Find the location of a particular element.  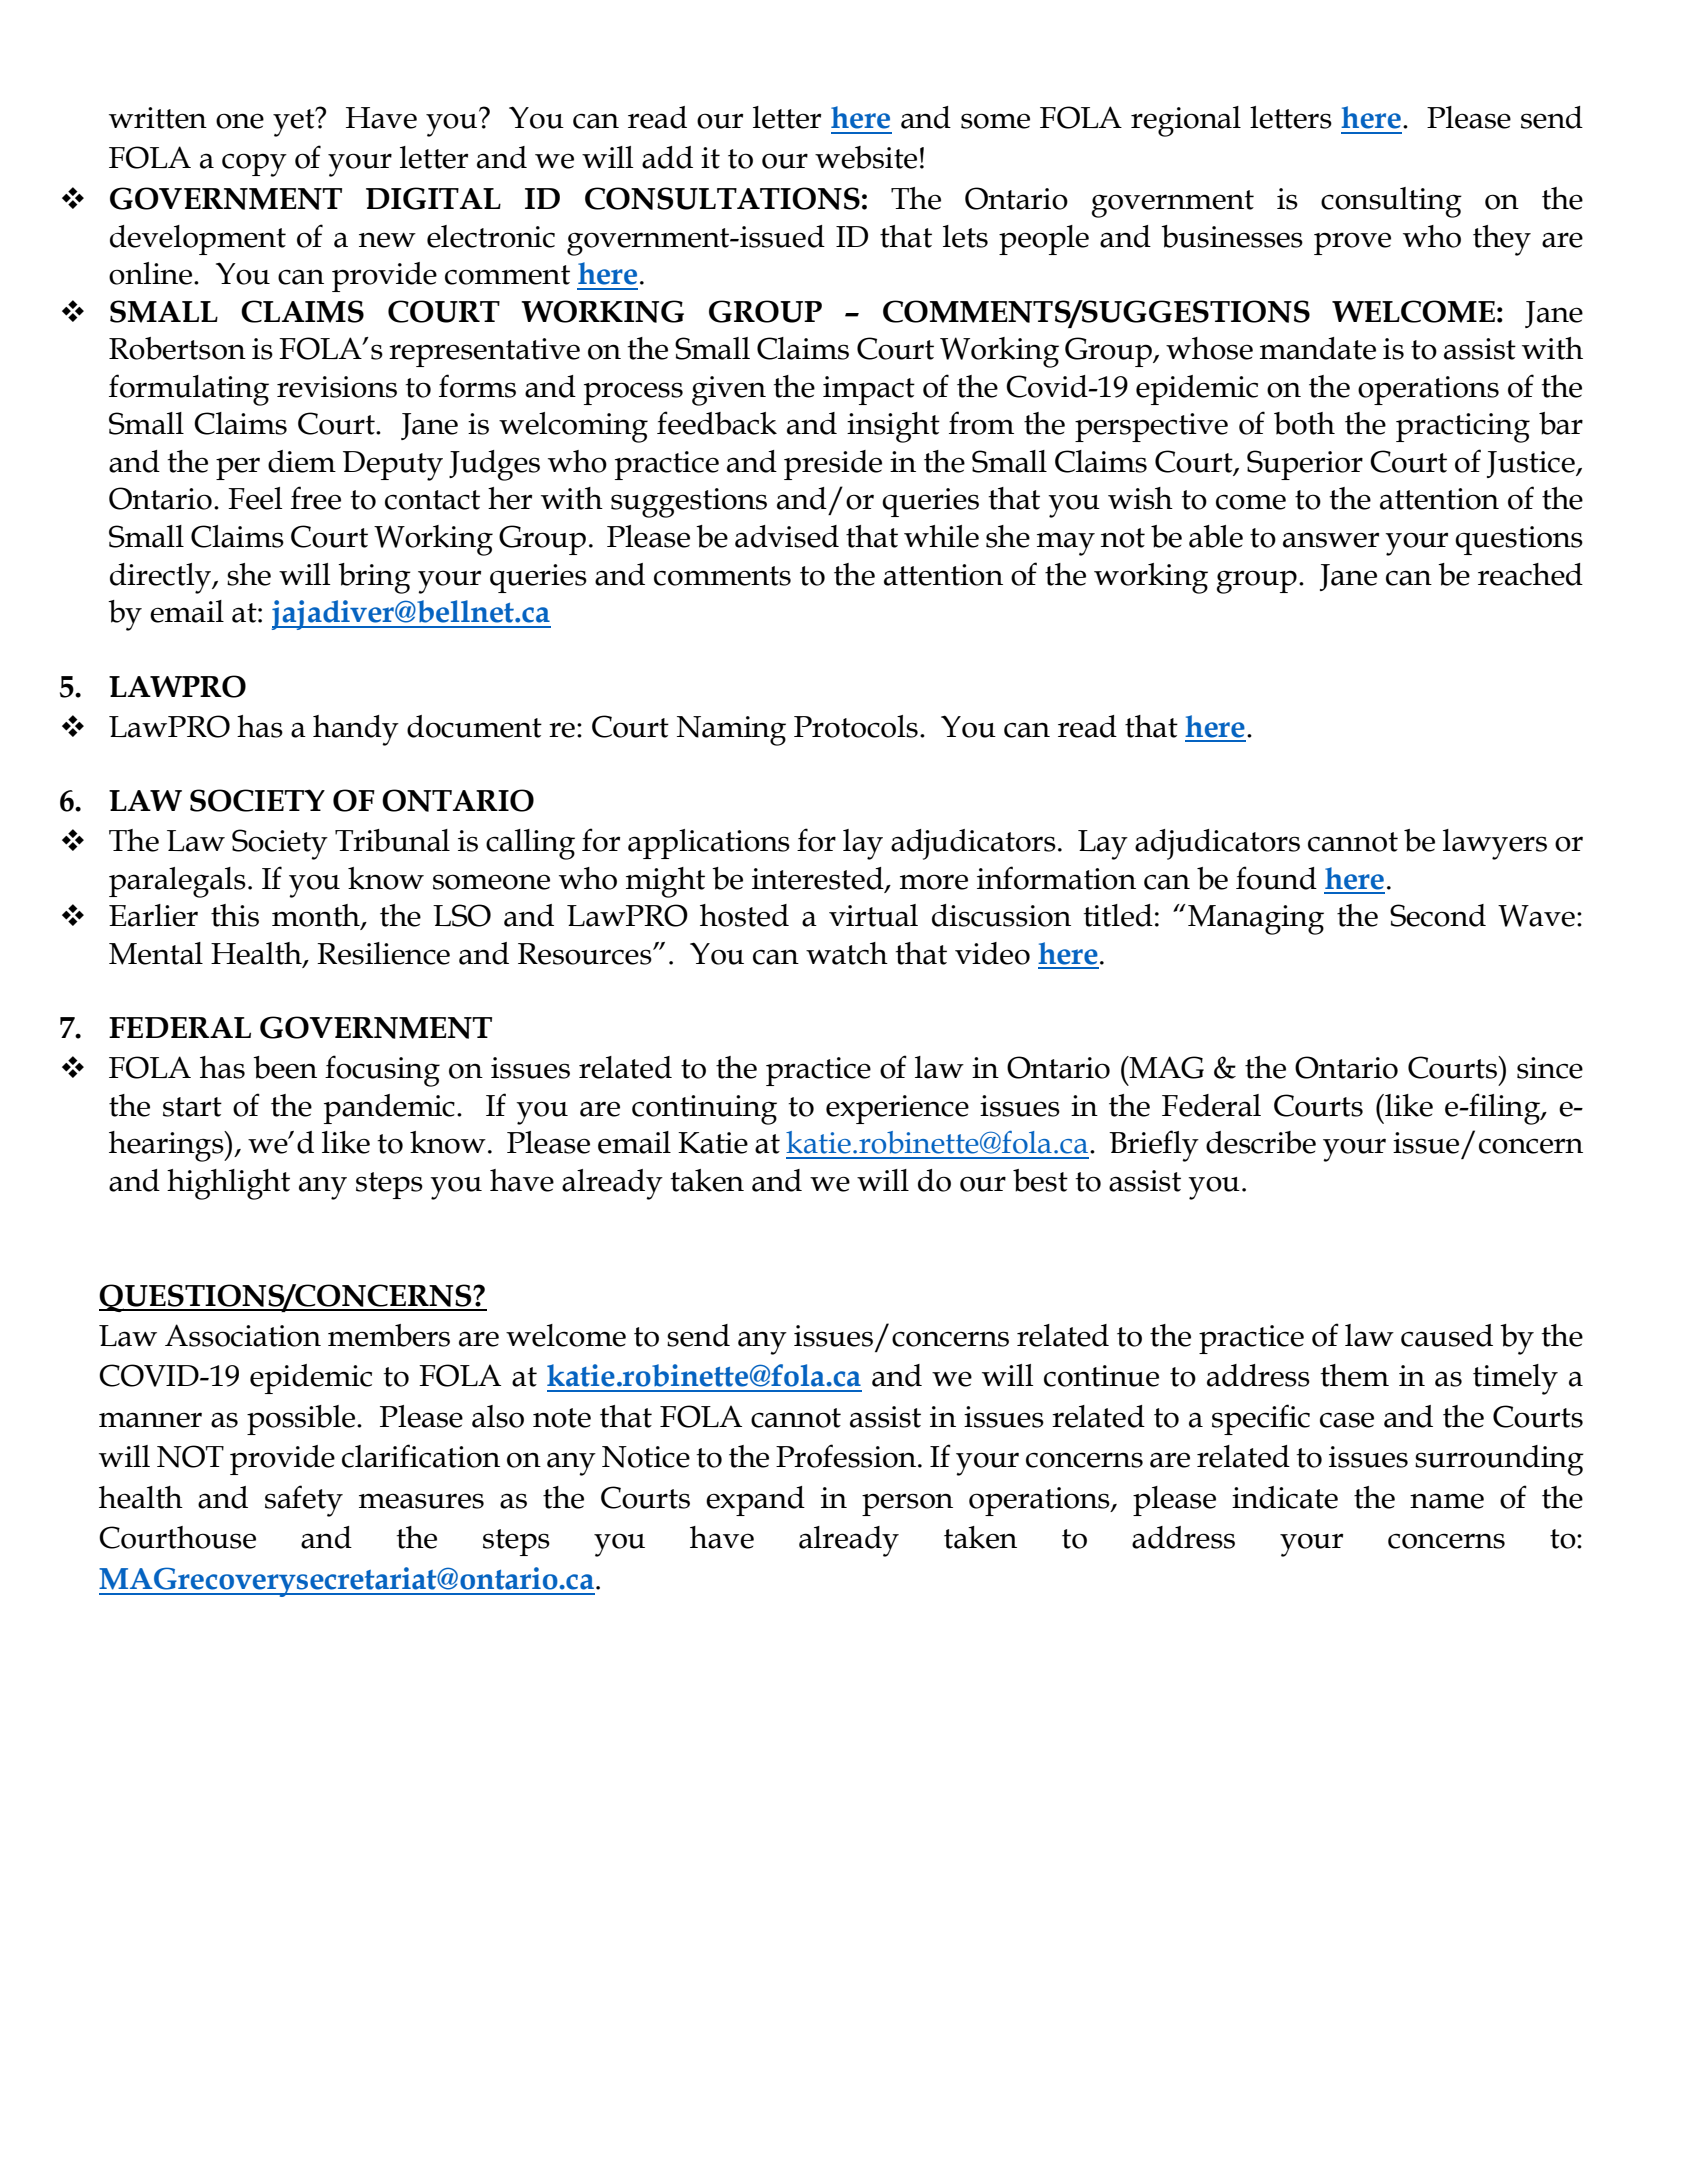

Tribunal is located at coordinates (392, 840).
